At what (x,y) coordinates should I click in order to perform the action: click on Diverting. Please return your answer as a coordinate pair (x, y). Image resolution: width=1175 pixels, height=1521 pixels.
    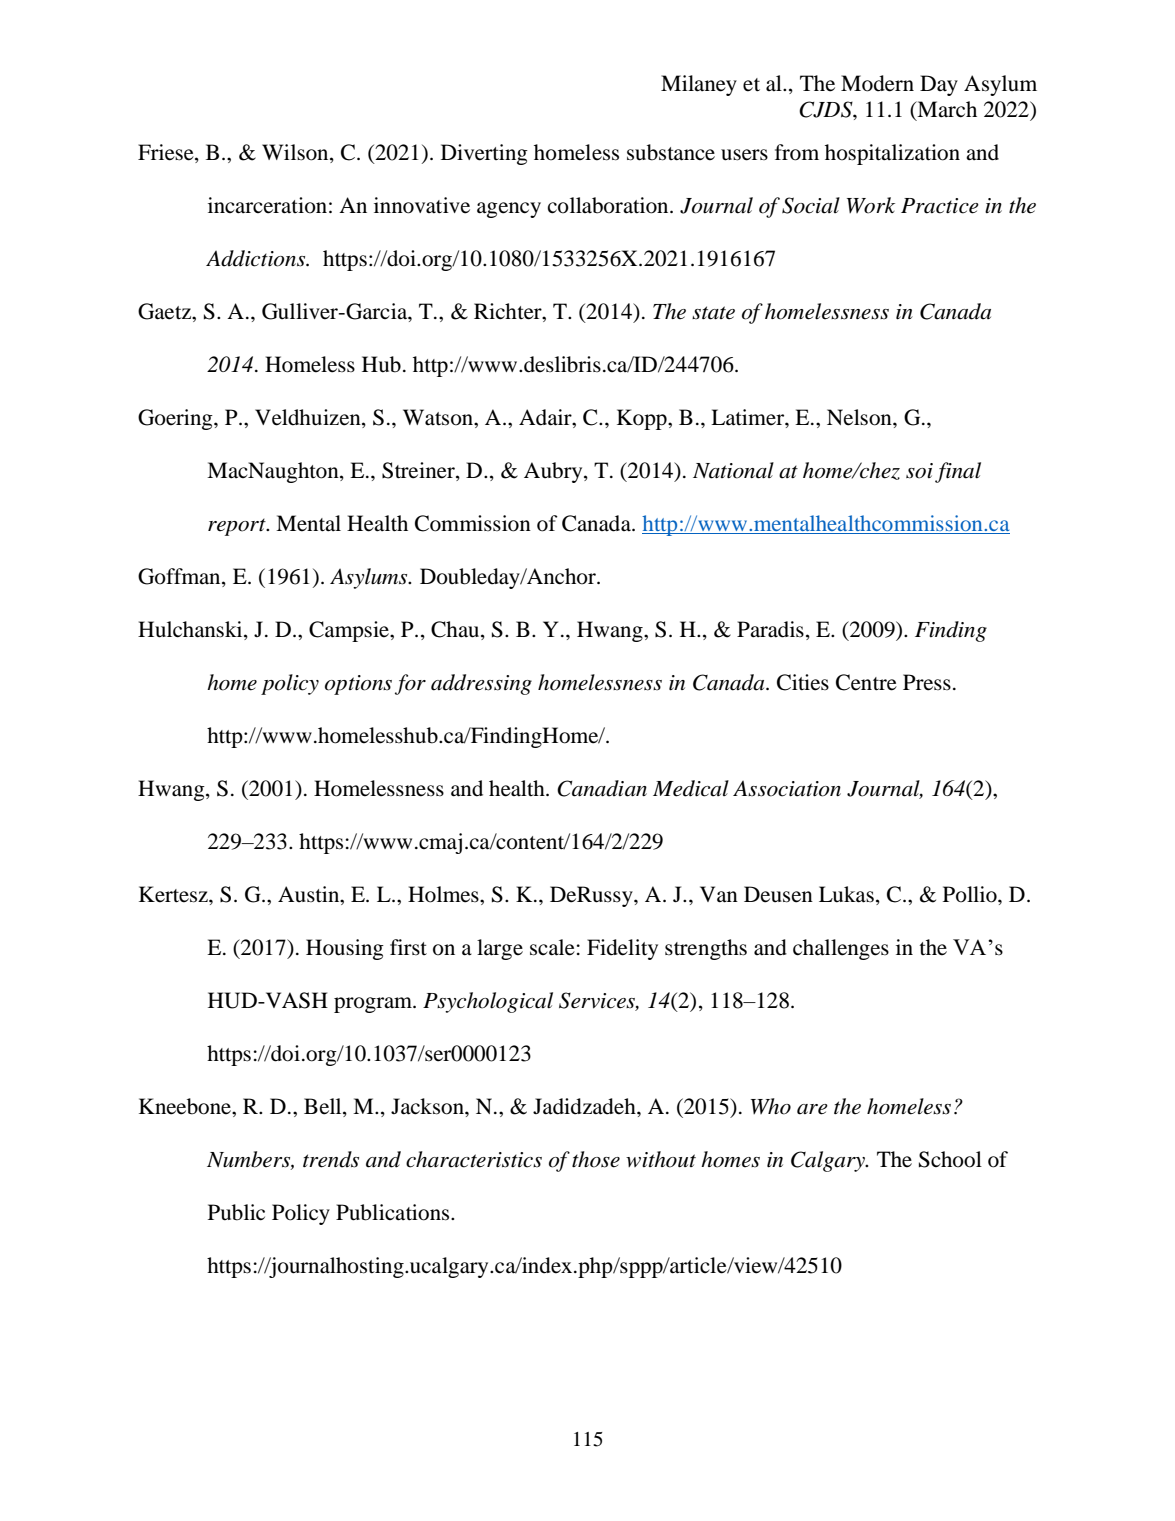
    Looking at the image, I should click on (484, 154).
